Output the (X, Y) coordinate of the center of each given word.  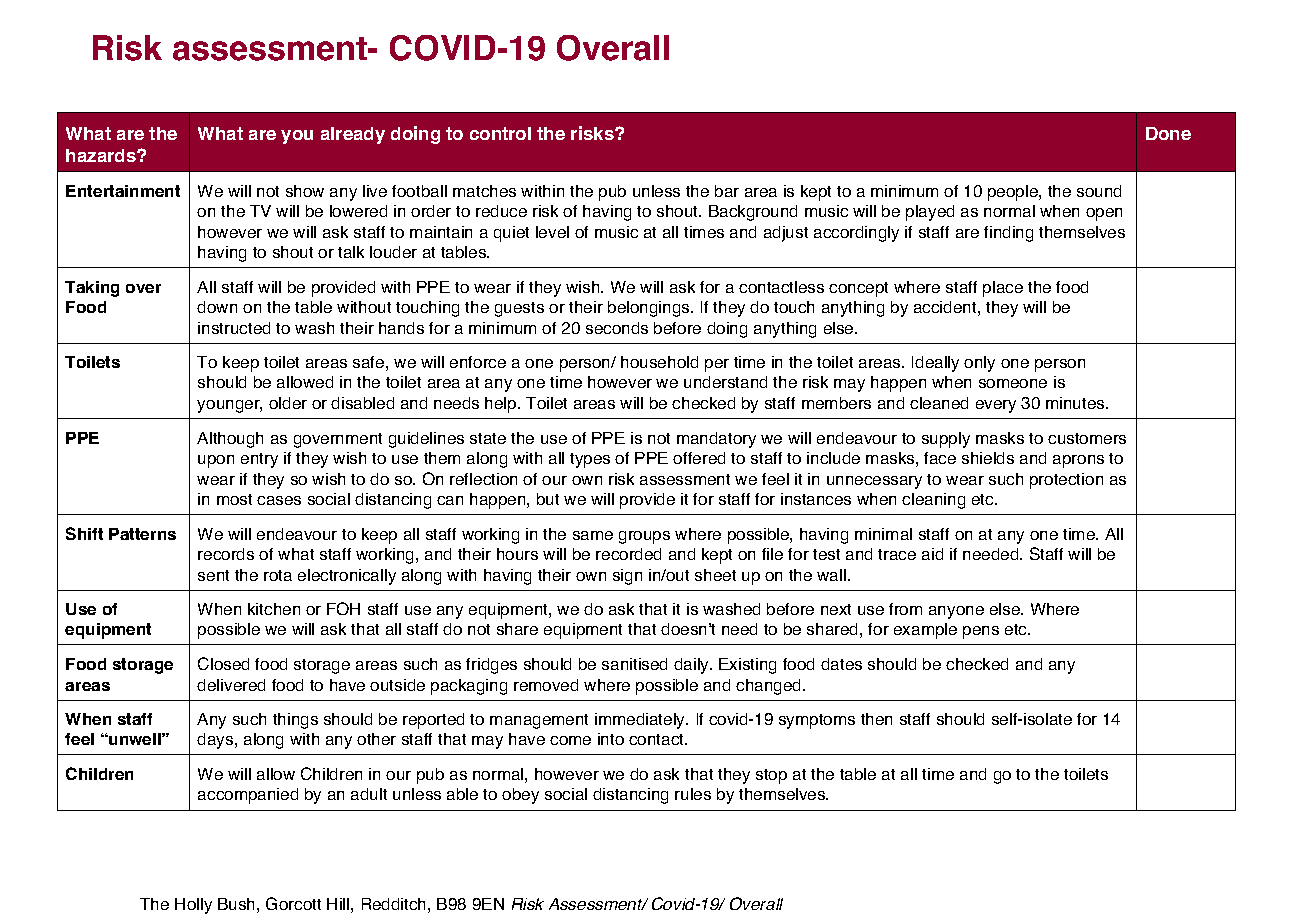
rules (693, 794)
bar (727, 191)
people (1014, 193)
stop (771, 776)
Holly (193, 906)
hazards (102, 155)
